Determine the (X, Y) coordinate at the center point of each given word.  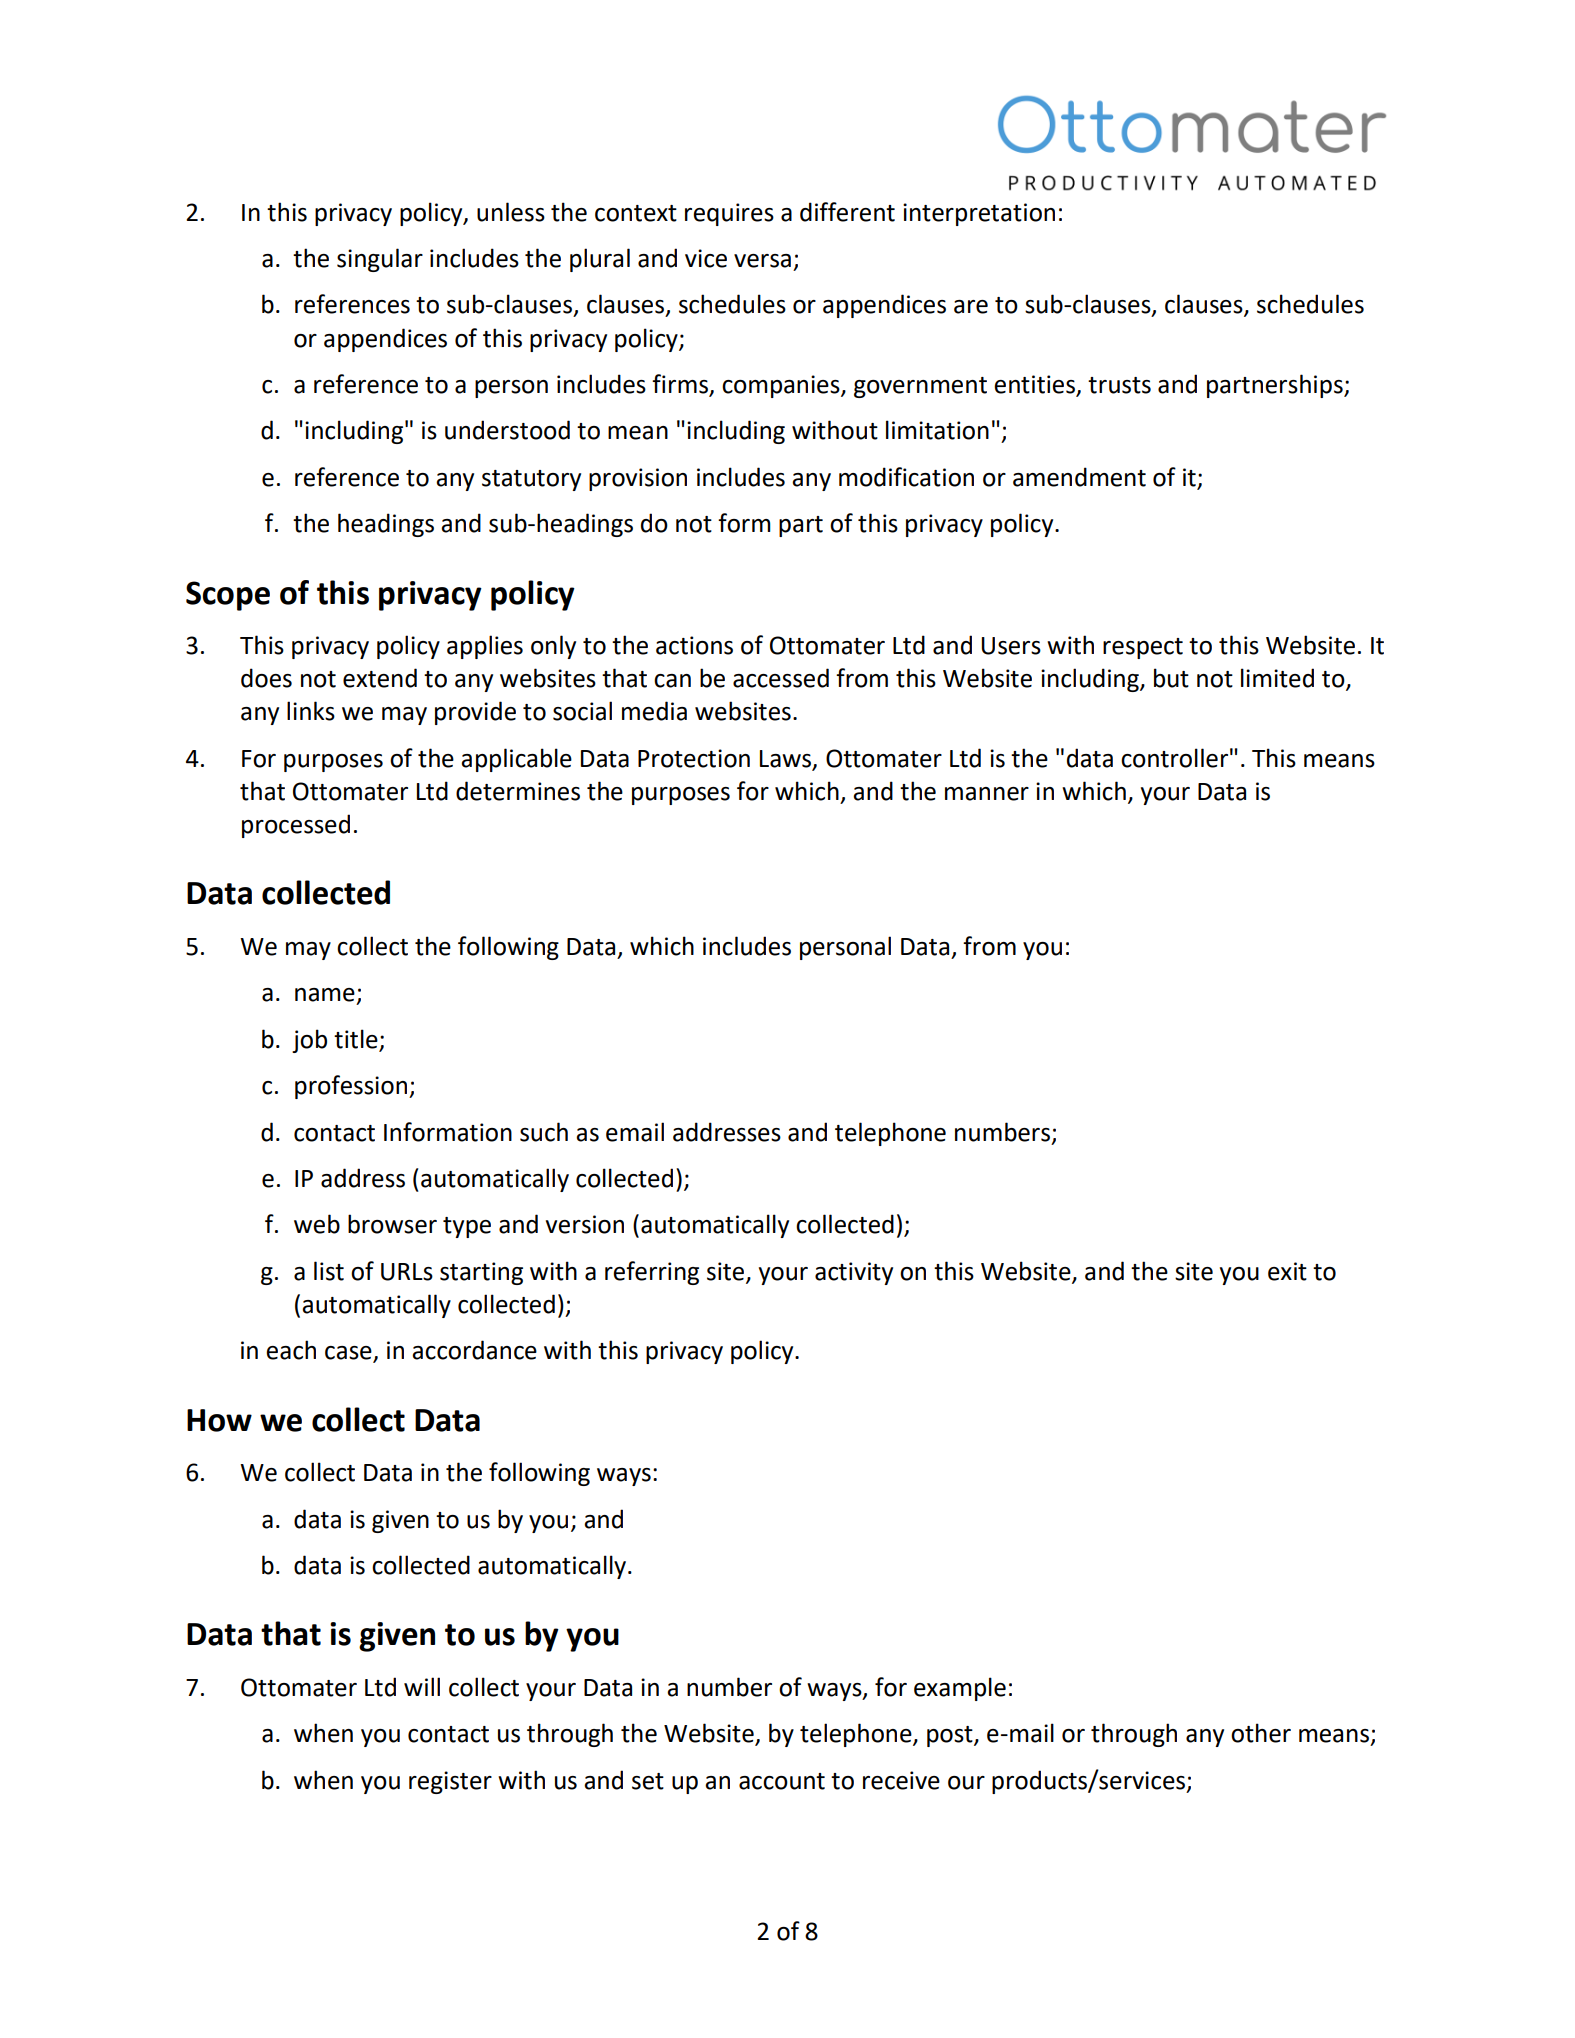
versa (762, 261)
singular (380, 260)
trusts (1119, 385)
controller (1174, 758)
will (422, 1686)
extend (380, 678)
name (325, 995)
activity (854, 1273)
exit (1287, 1271)
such (544, 1132)
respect (1143, 648)
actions (694, 645)
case (349, 1354)
